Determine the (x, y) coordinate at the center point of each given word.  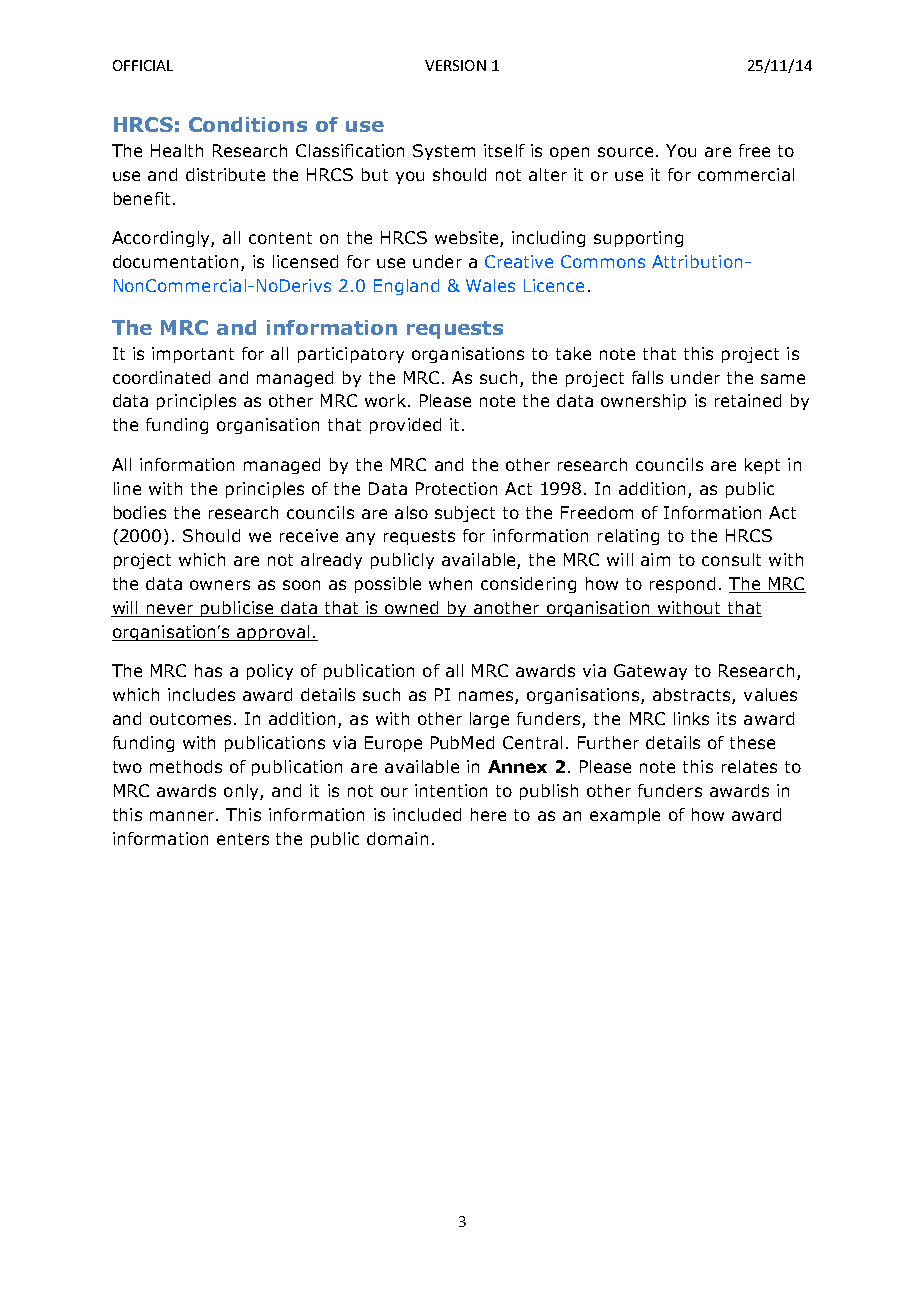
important (193, 355)
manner (183, 816)
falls (647, 377)
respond (682, 585)
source (625, 152)
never (171, 610)
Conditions (248, 124)
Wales (490, 285)
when (450, 583)
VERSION (455, 65)
